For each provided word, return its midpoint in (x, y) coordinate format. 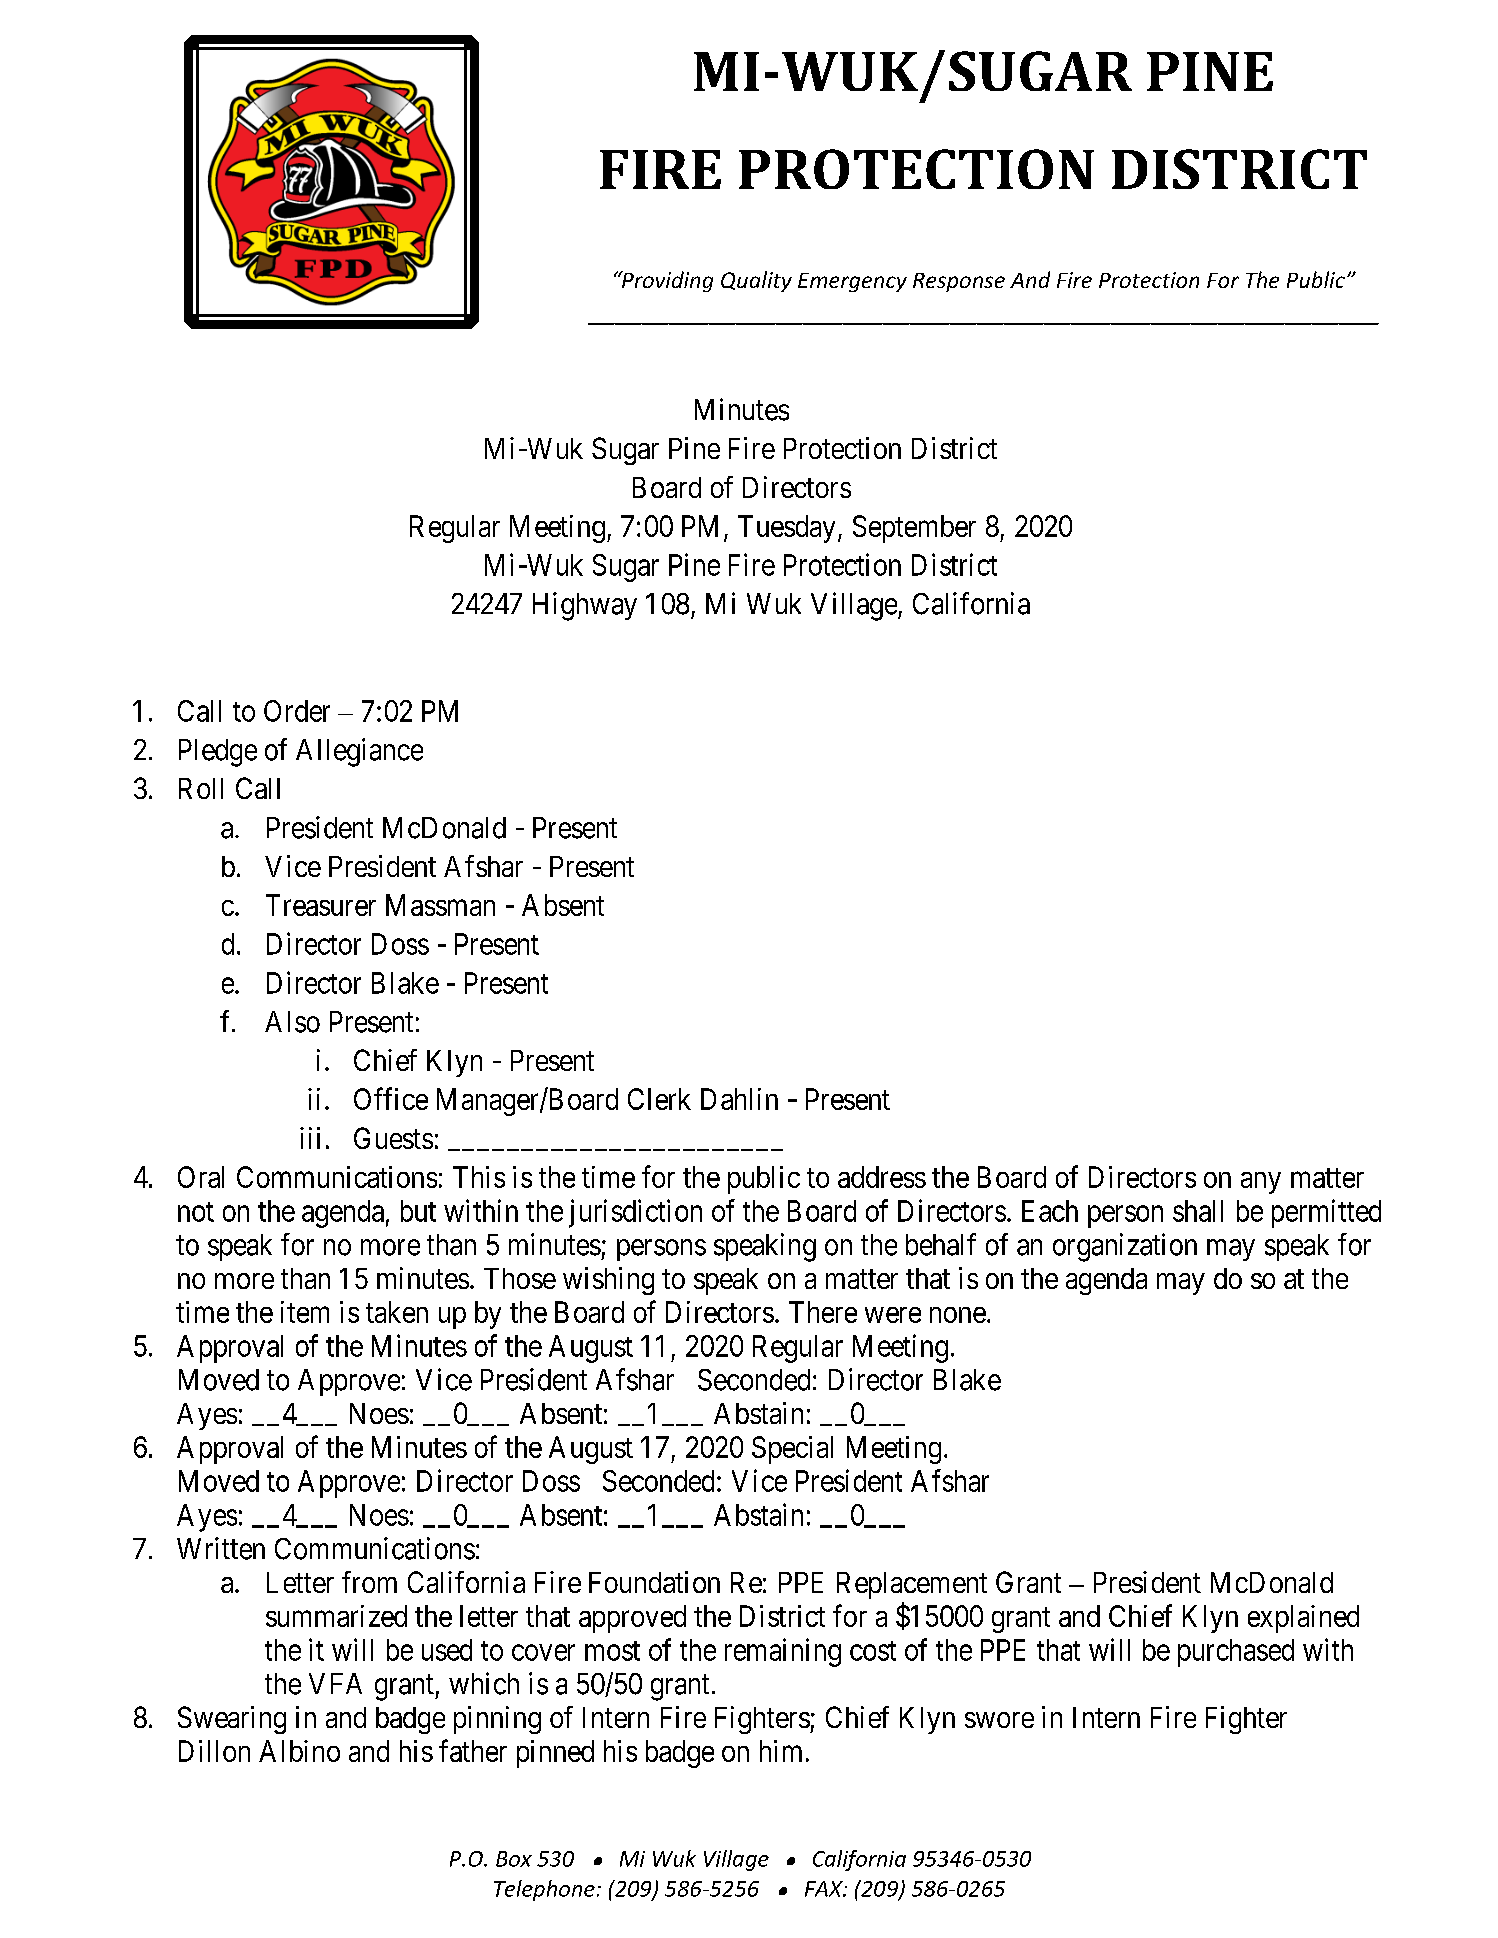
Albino (299, 1751)
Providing (666, 281)
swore (999, 1720)
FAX (825, 1889)
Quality (756, 281)
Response (959, 282)
